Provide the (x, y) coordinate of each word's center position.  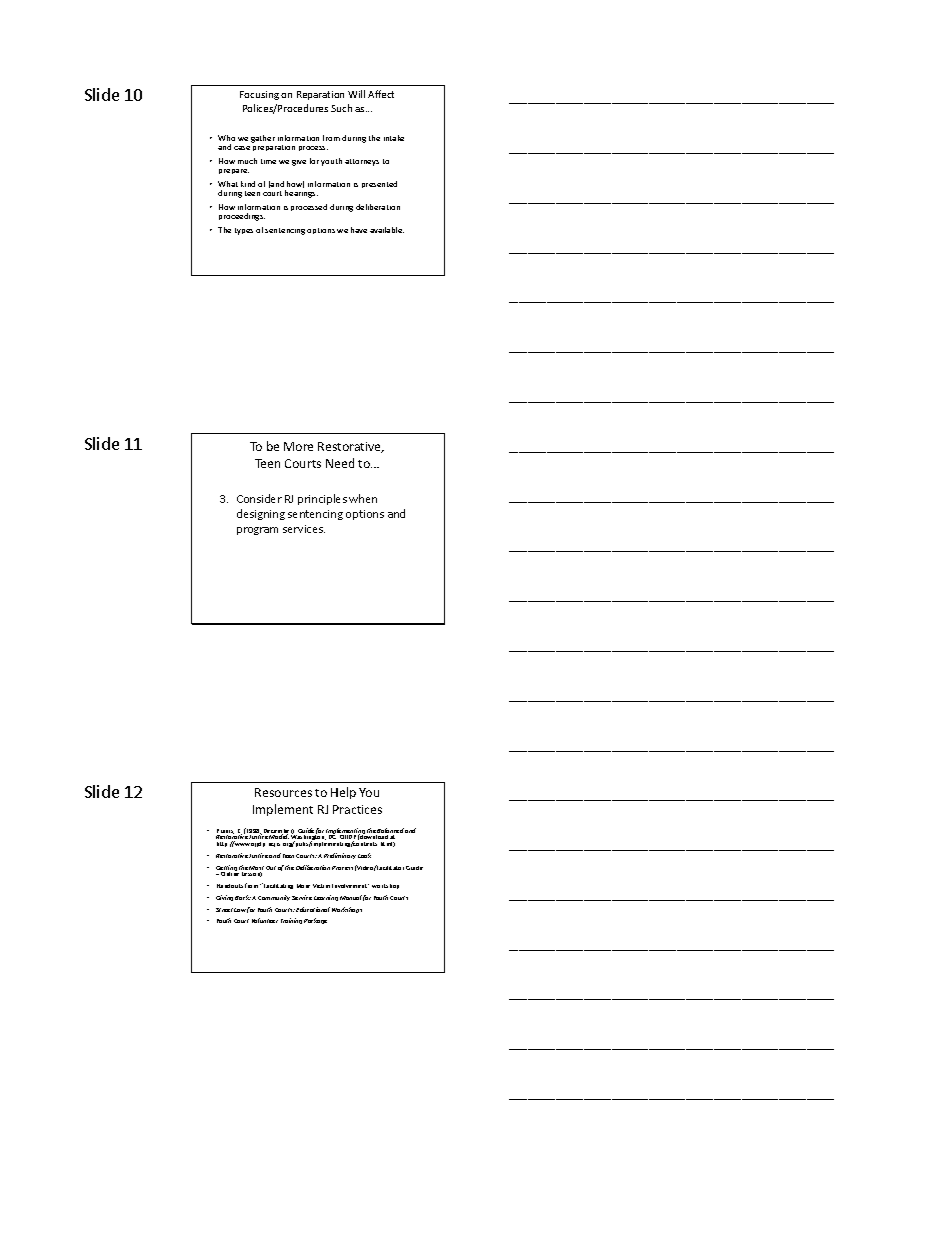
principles (322, 499)
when (363, 498)
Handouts (230, 886)
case (242, 148)
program (257, 531)
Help (343, 793)
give (299, 163)
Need (340, 463)
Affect (381, 94)
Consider (259, 498)
